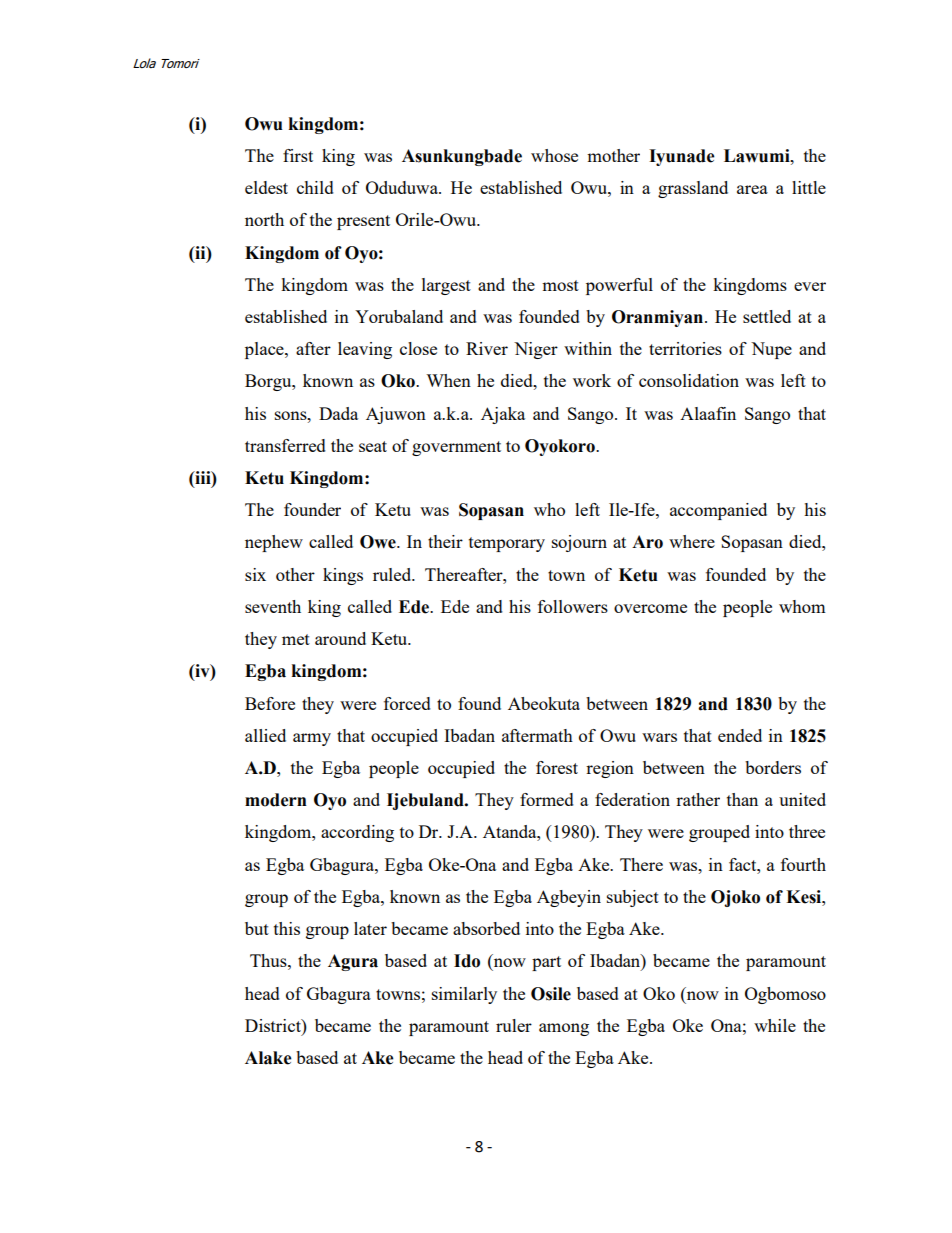 The width and height of the image is (952, 1233). What do you see at coordinates (554, 155) in the image?
I see `whose` at bounding box center [554, 155].
